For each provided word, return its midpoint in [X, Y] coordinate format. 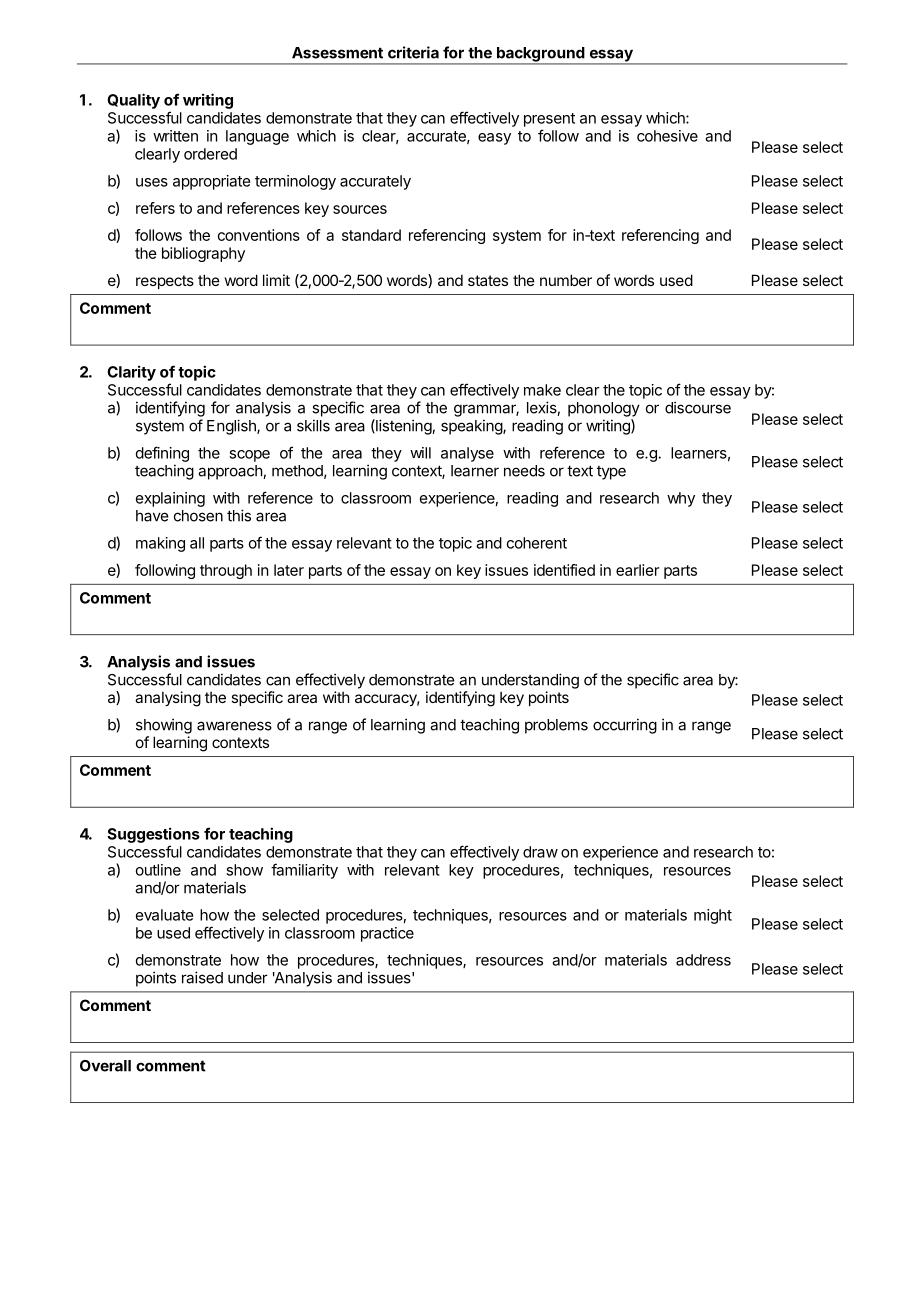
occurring [625, 726]
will [420, 453]
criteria [413, 52]
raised [202, 977]
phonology [604, 409]
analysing [168, 699]
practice [387, 934]
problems [556, 726]
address [703, 960]
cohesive [667, 136]
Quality [133, 101]
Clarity [131, 373]
